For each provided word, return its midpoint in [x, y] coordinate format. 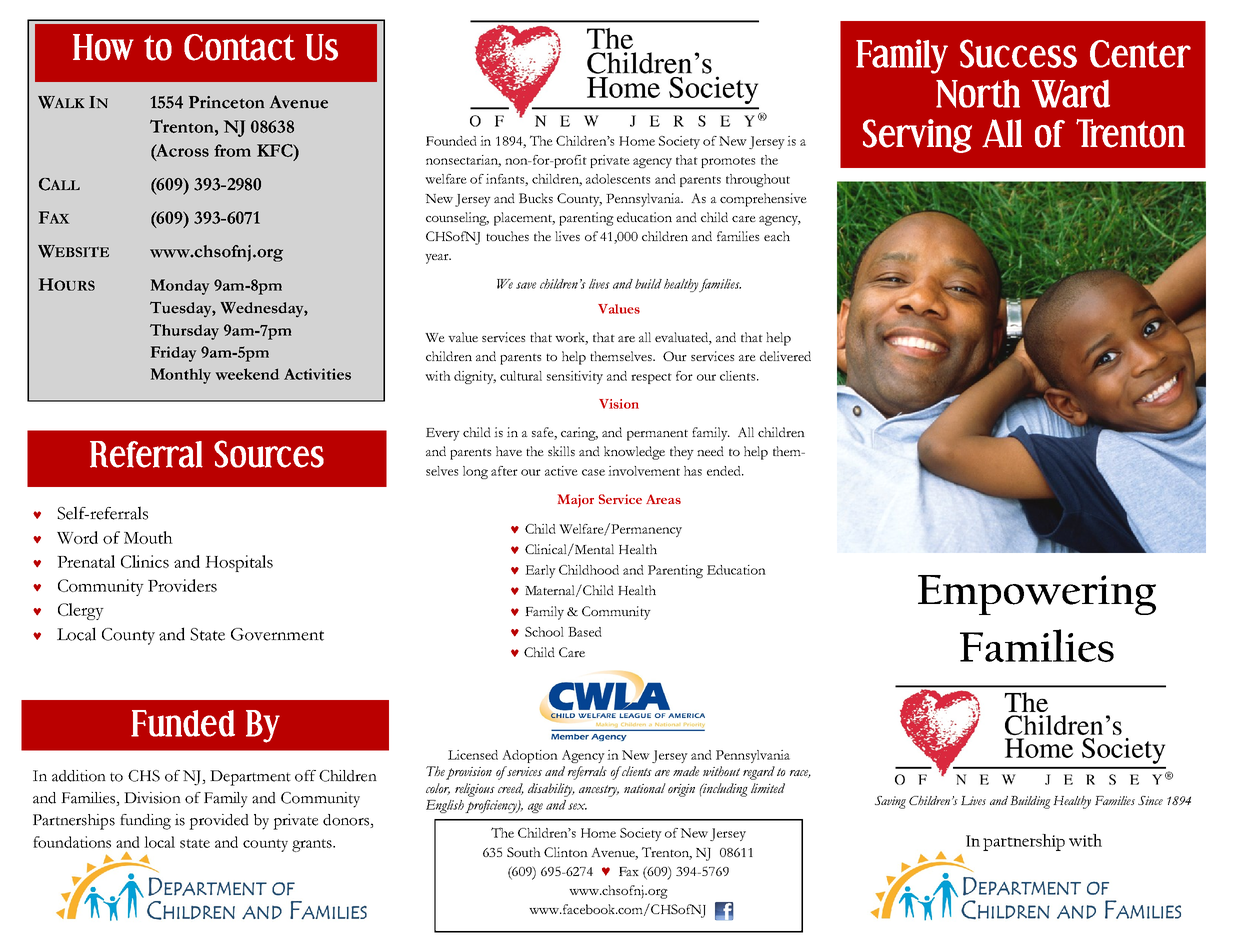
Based [585, 632]
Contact [239, 47]
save [526, 285]
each [777, 236]
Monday [180, 287]
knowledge [634, 453]
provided [219, 822]
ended [725, 471]
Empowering [1037, 595]
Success [1018, 53]
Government [277, 634]
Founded [451, 141]
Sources [269, 454]
